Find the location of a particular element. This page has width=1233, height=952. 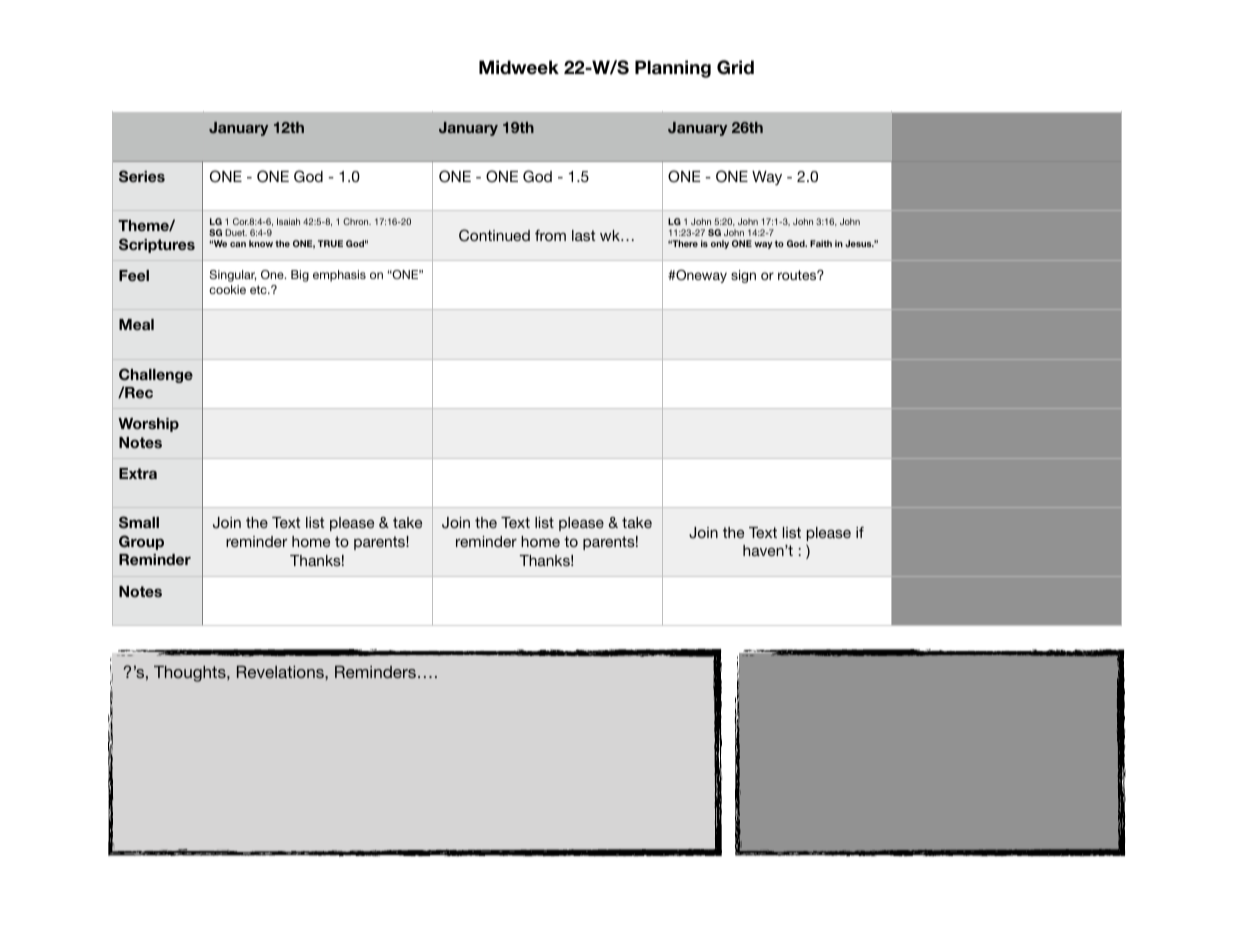

Grid is located at coordinates (735, 67).
